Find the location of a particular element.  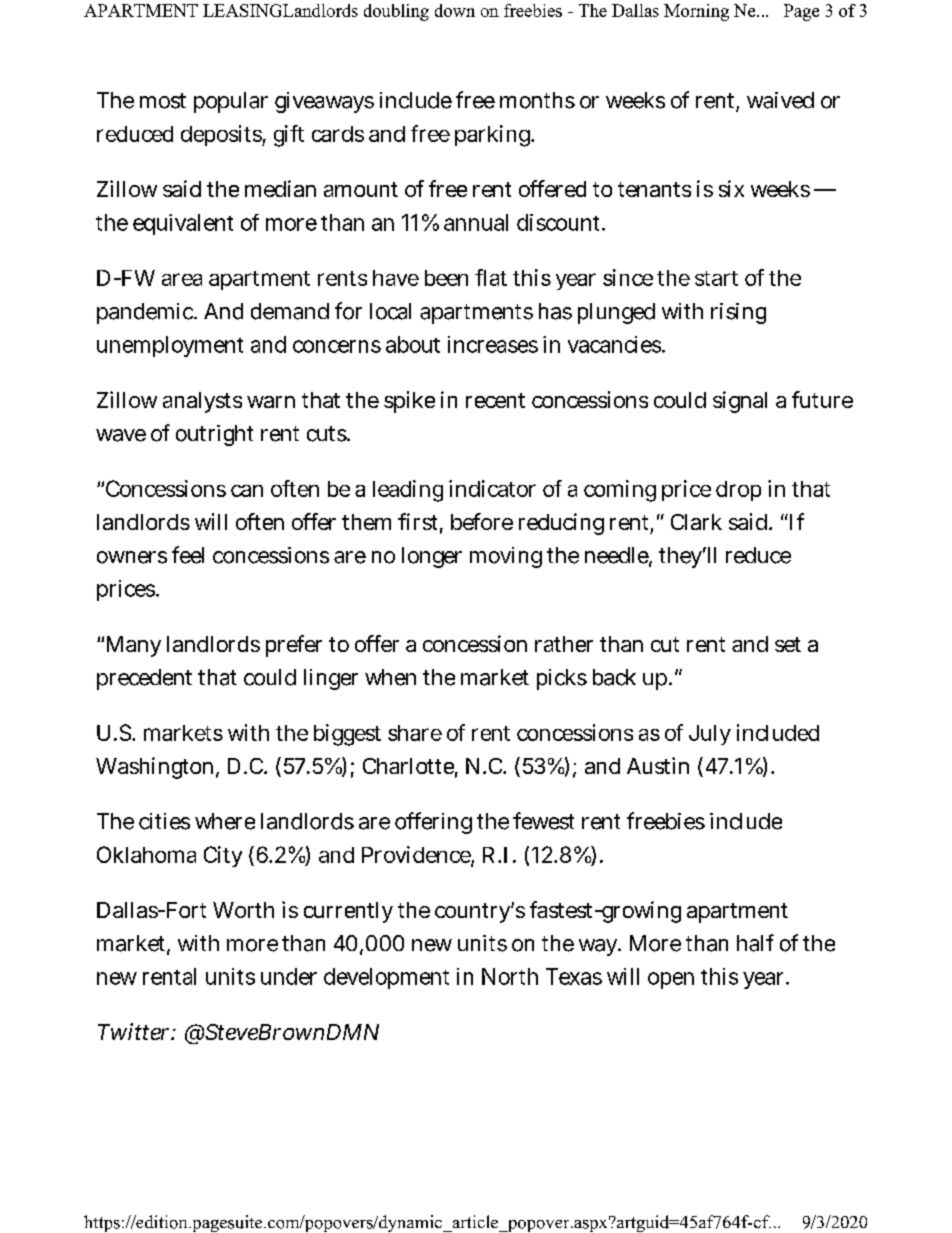

down is located at coordinates (455, 10).
